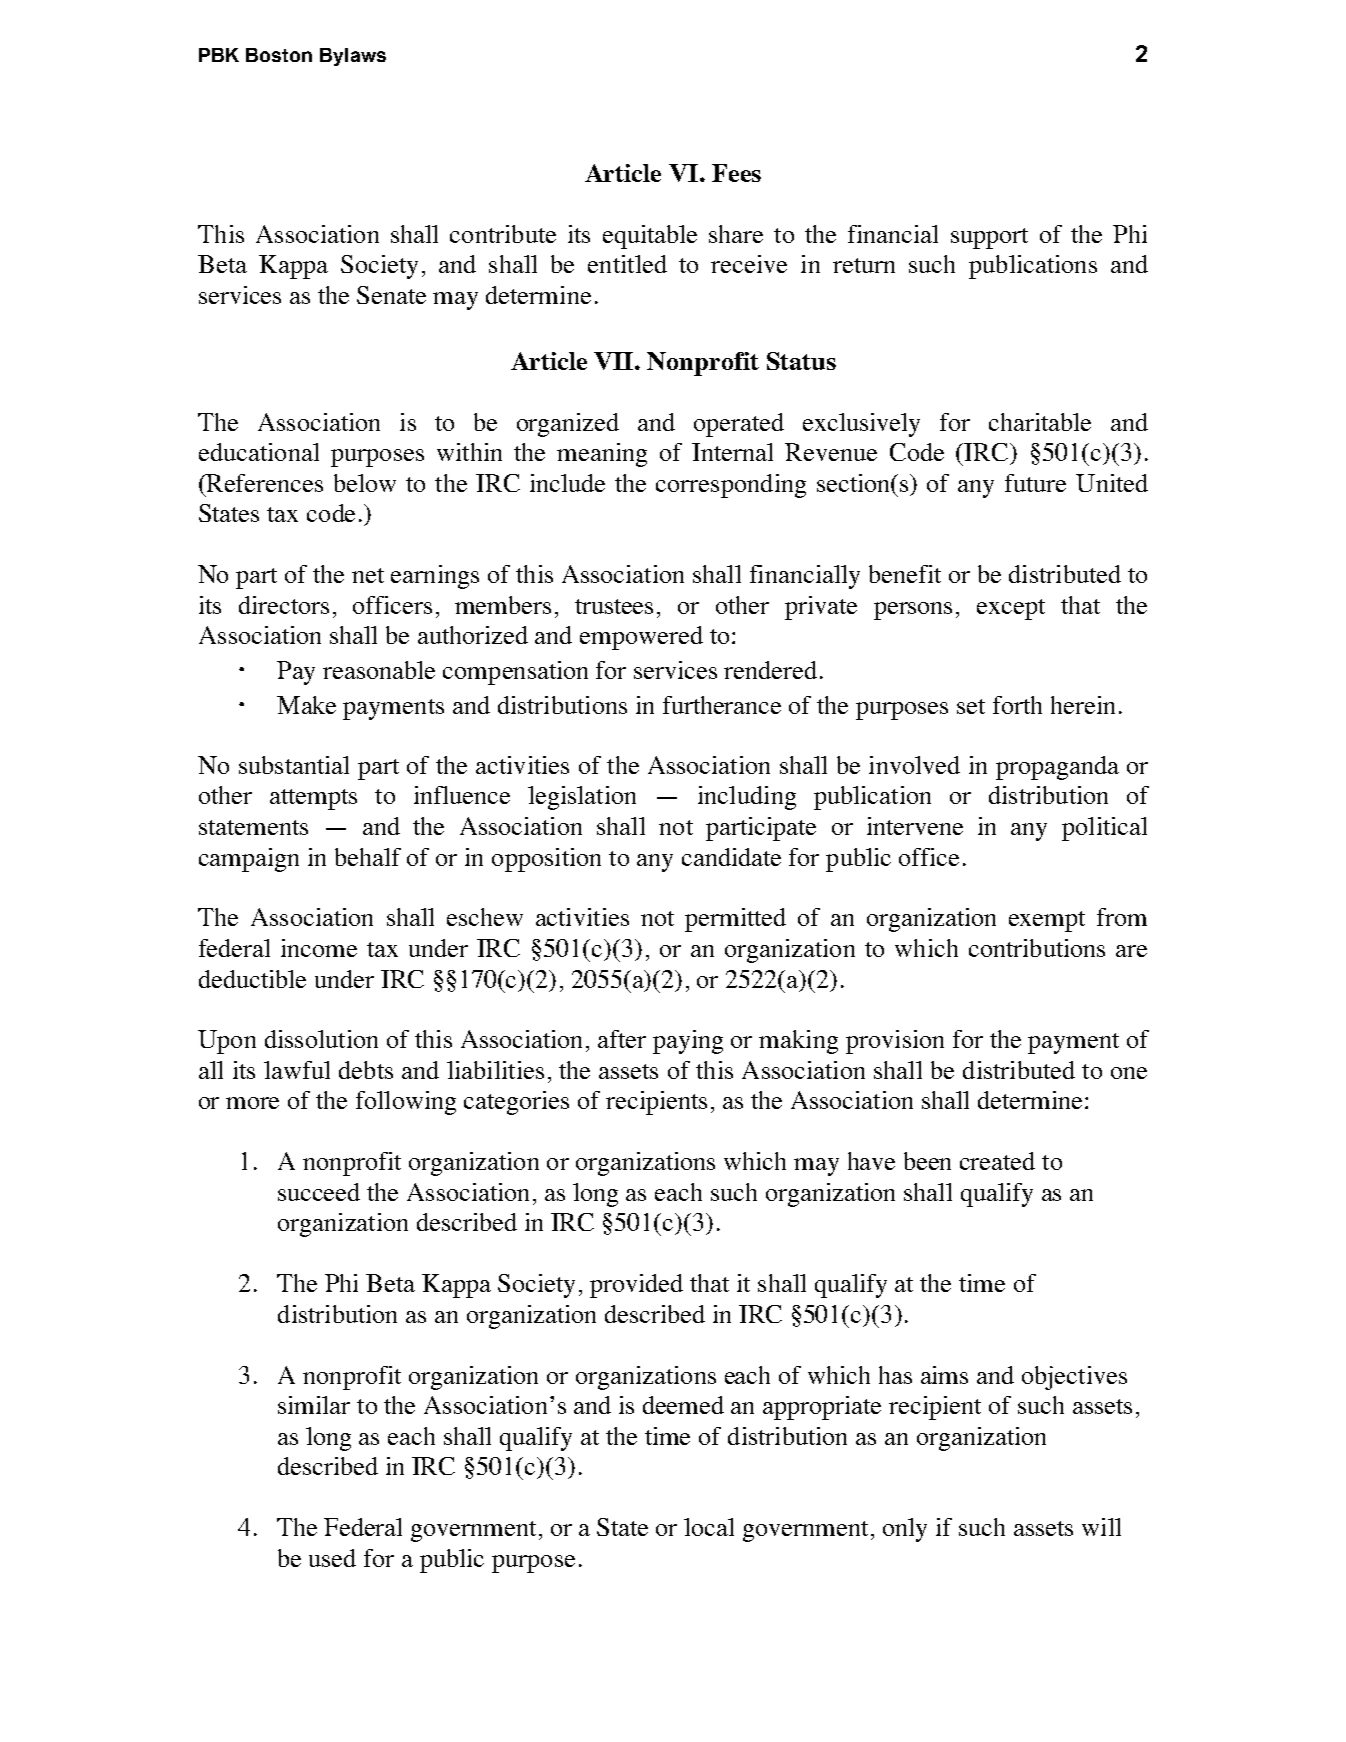 This screenshot has height=1742, width=1346. I want to click on Fees, so click(736, 173).
